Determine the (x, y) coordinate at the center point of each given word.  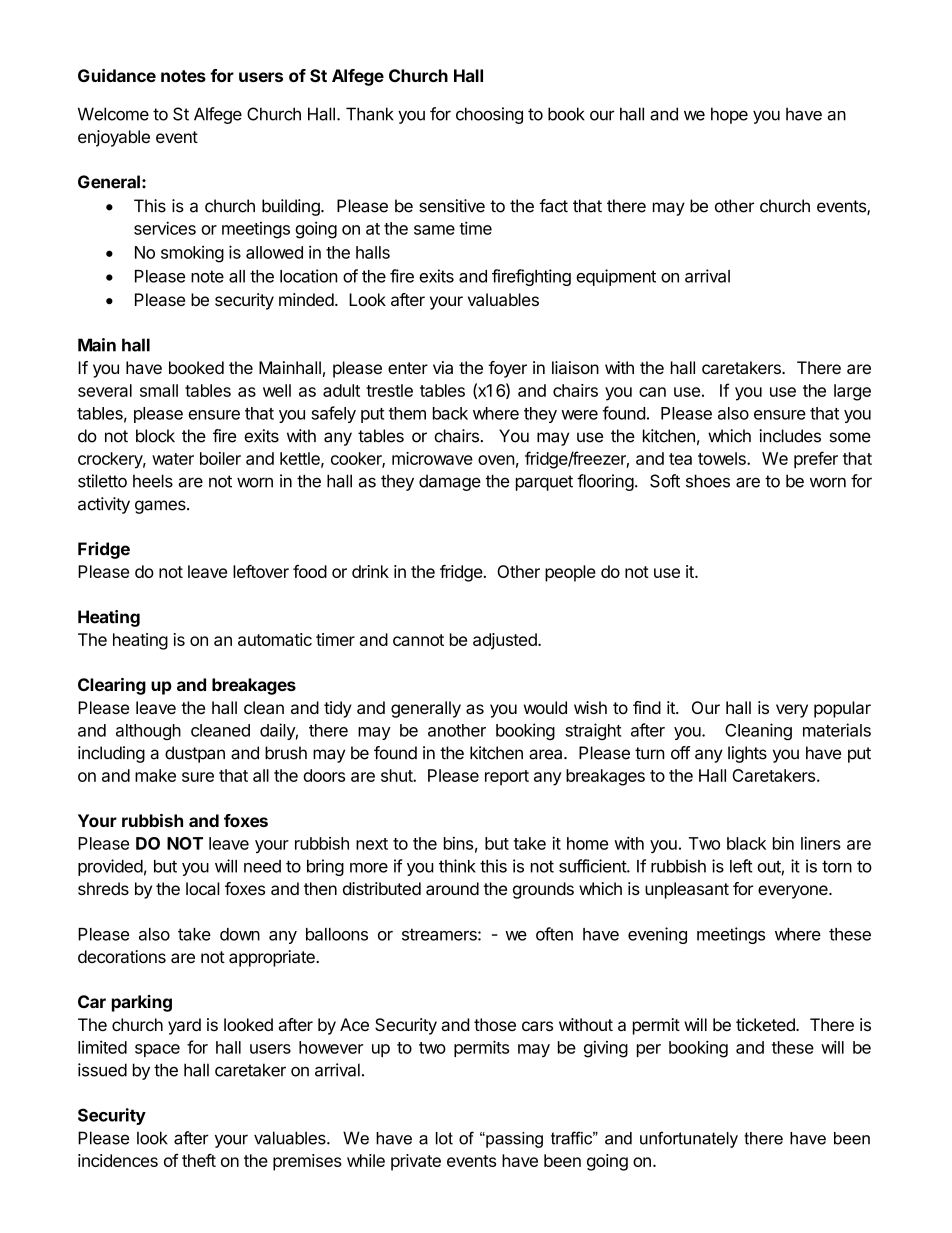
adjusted (506, 641)
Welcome (113, 114)
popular (842, 709)
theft (199, 1160)
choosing (489, 115)
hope (729, 115)
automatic (275, 639)
